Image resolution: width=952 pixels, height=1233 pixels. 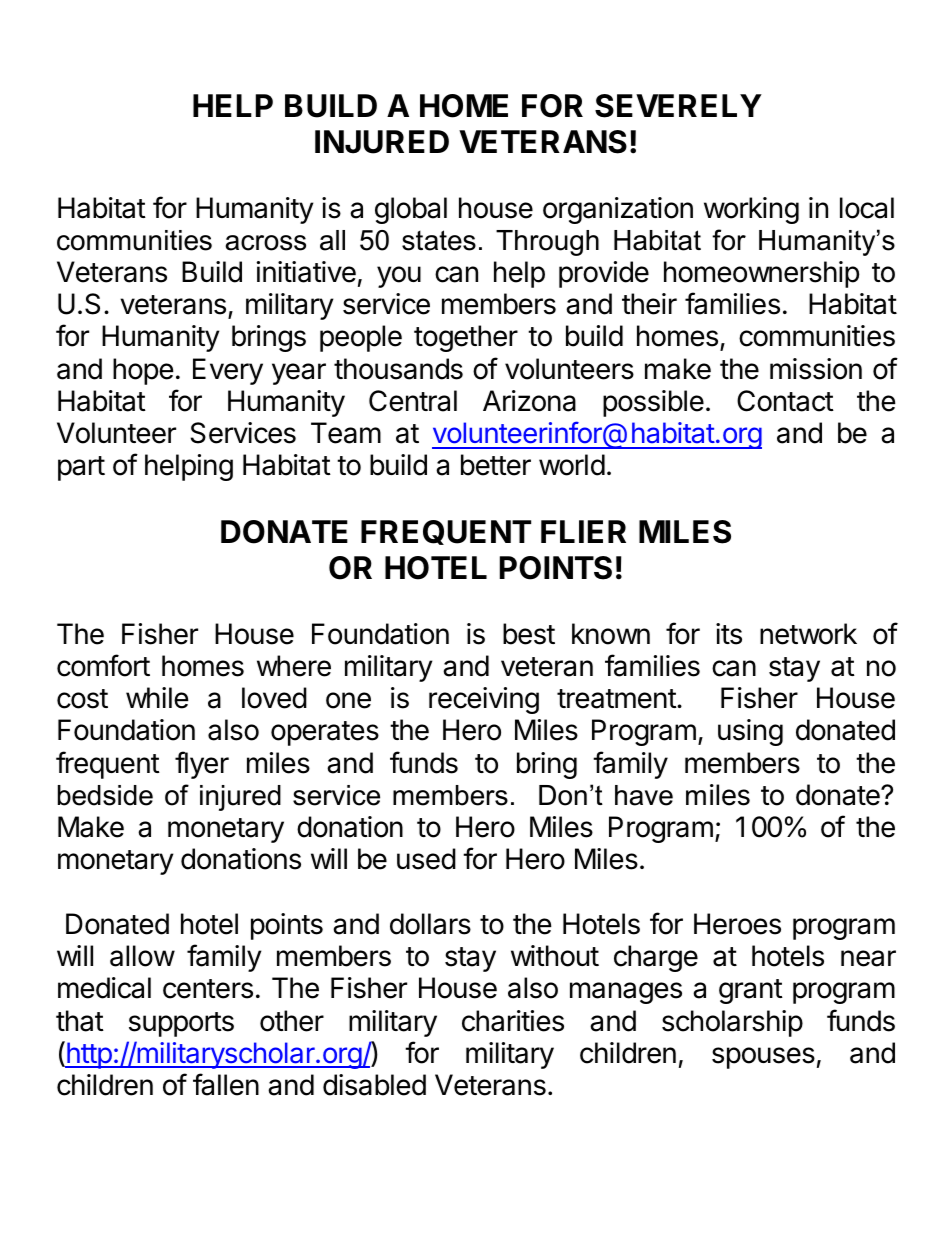 I want to click on hope, so click(x=143, y=371).
